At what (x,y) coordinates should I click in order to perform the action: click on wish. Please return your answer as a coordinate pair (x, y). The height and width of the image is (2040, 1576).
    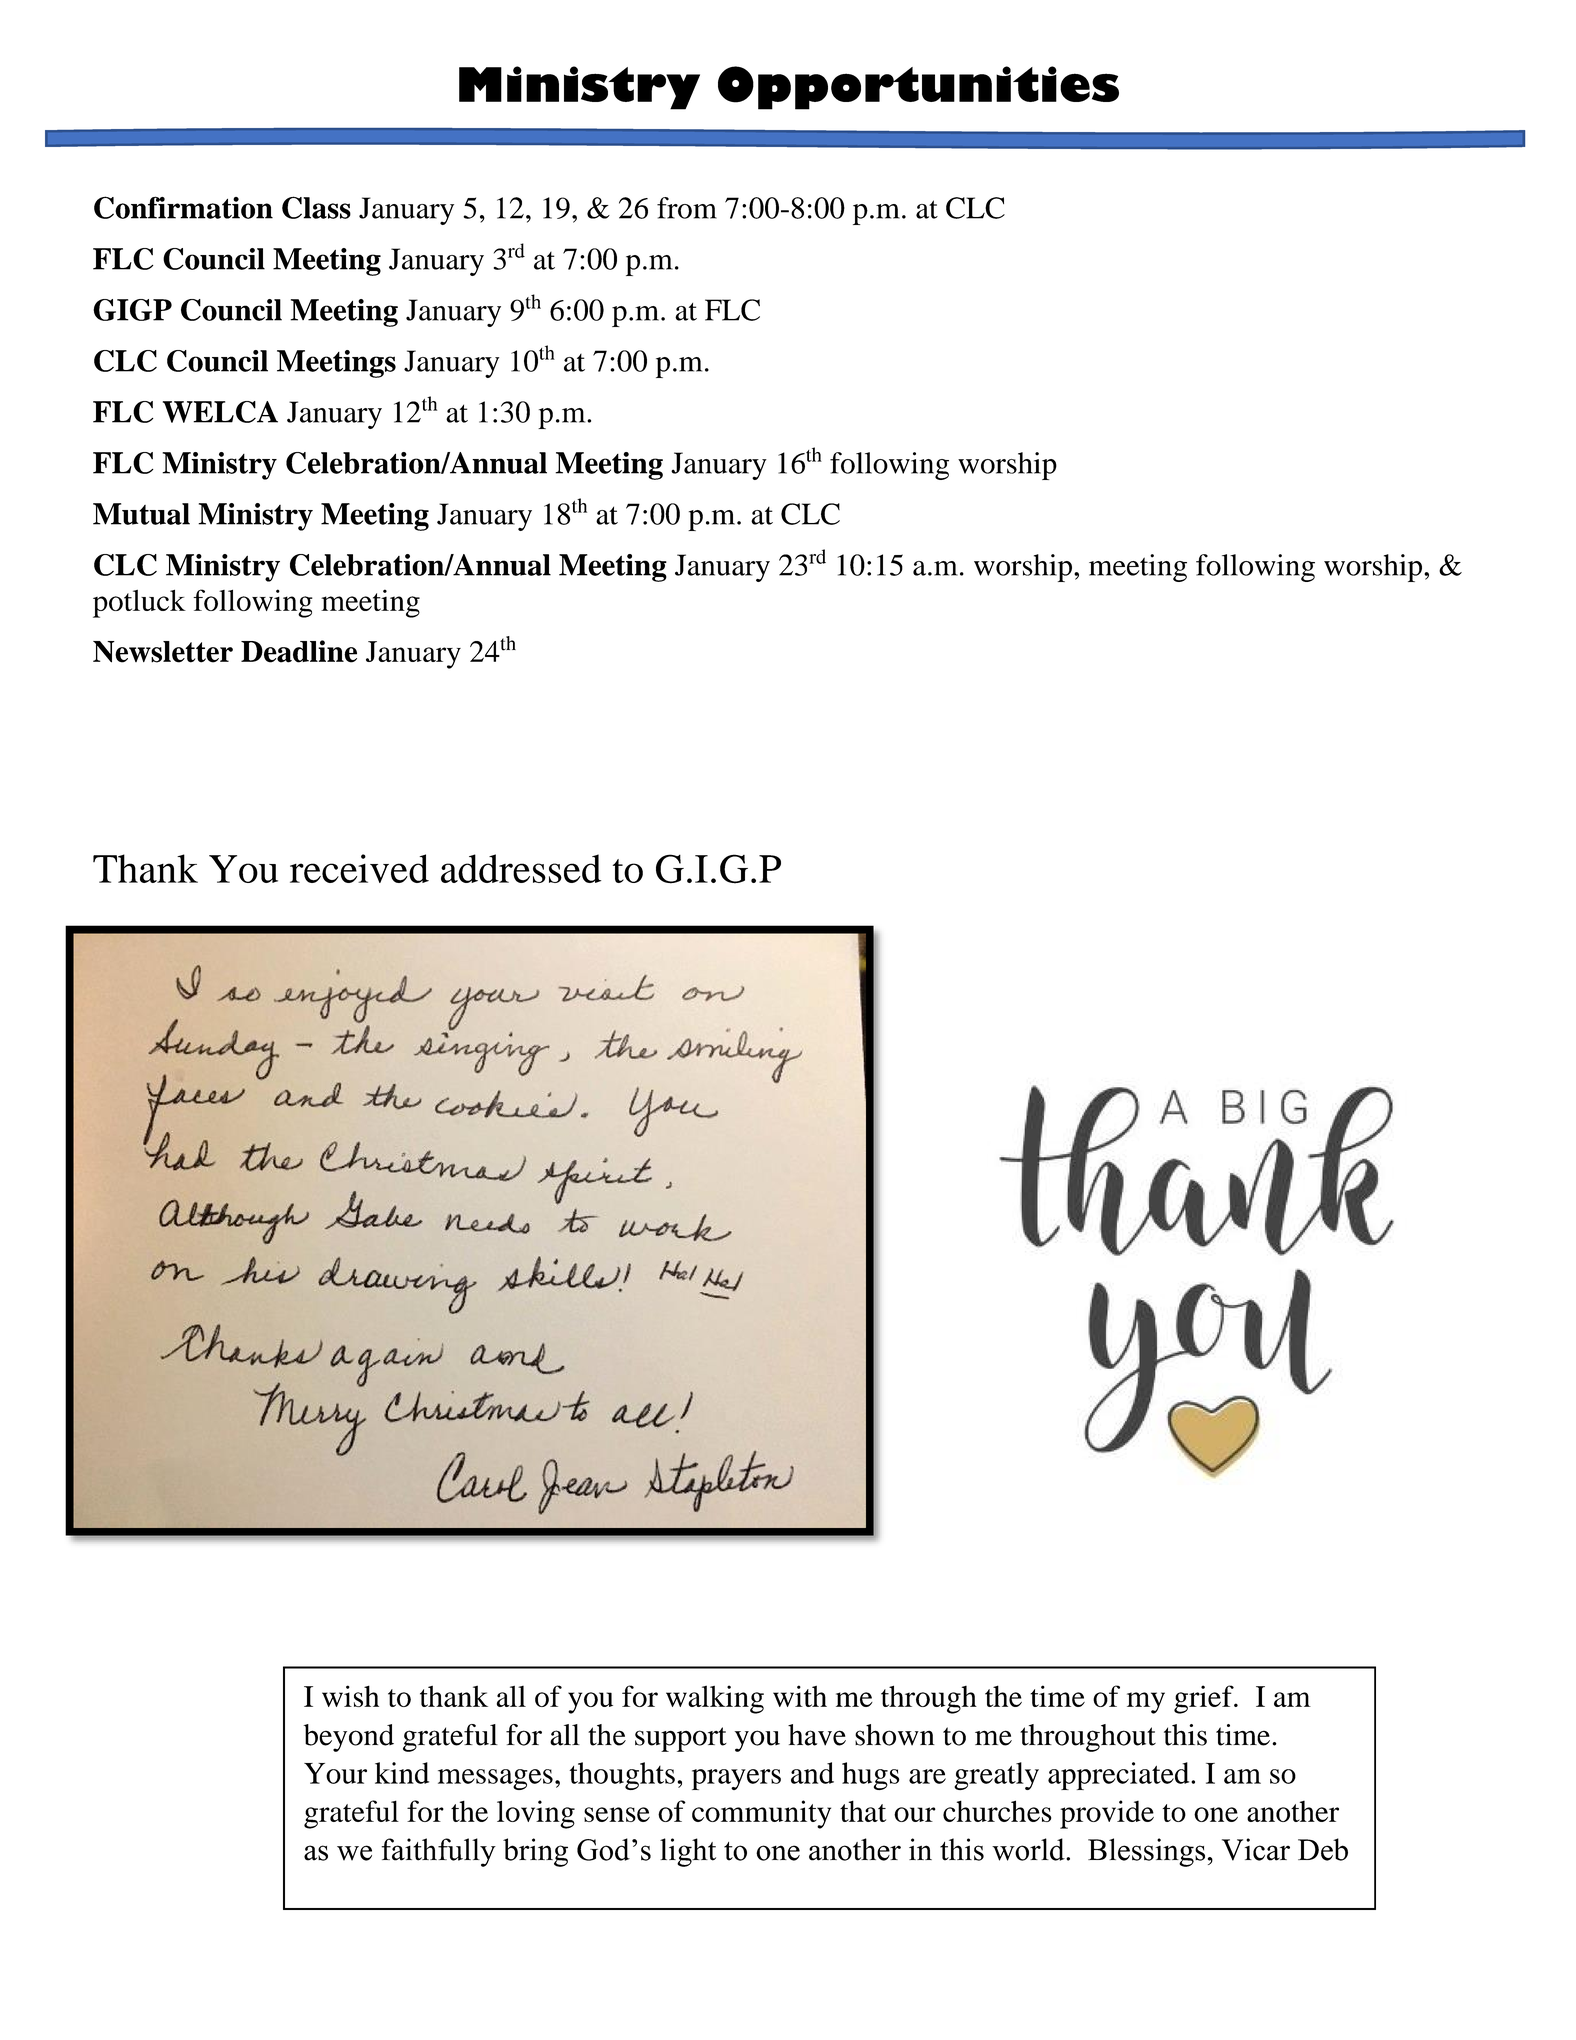
    Looking at the image, I should click on (350, 1696).
